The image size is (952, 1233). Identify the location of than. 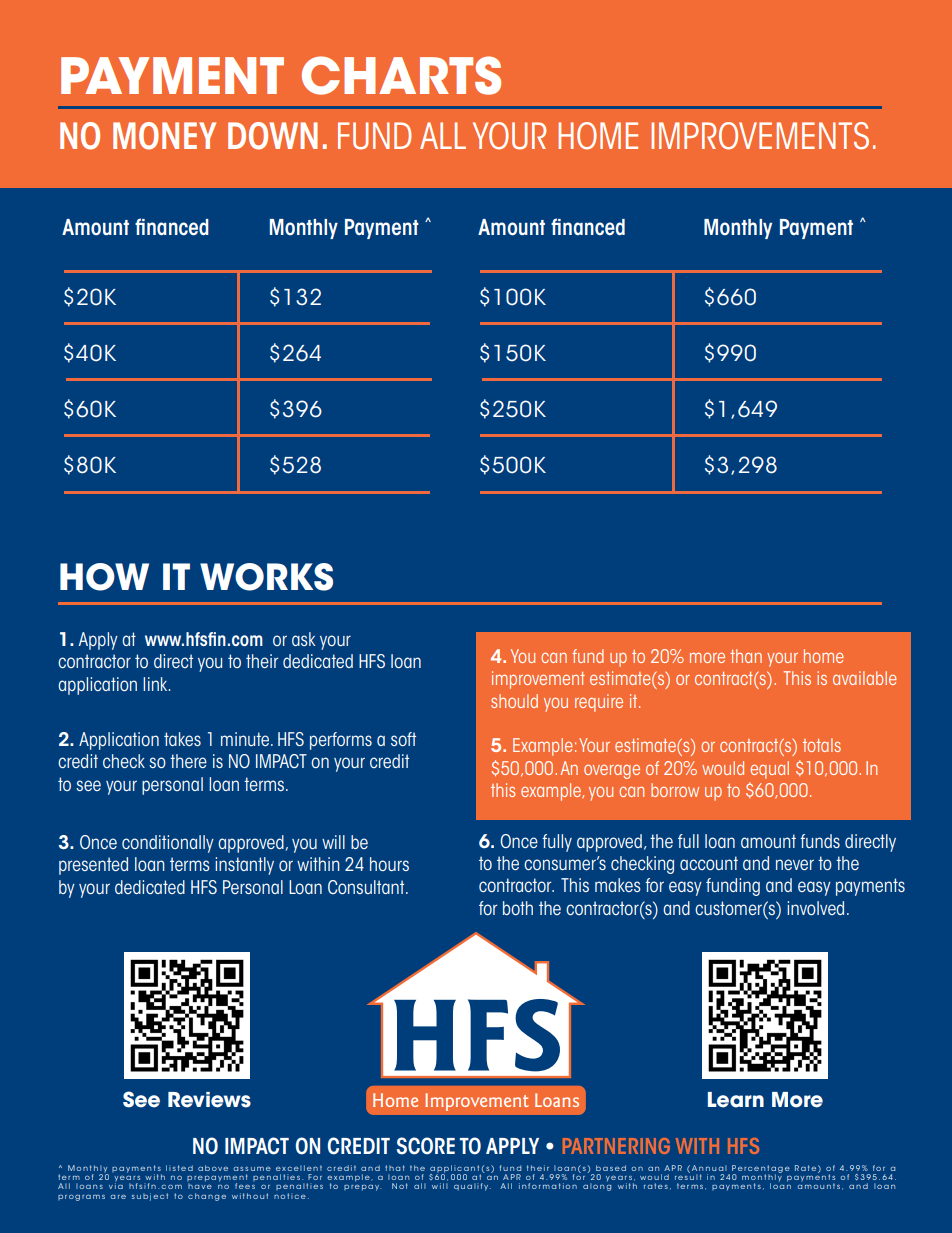
(746, 656).
